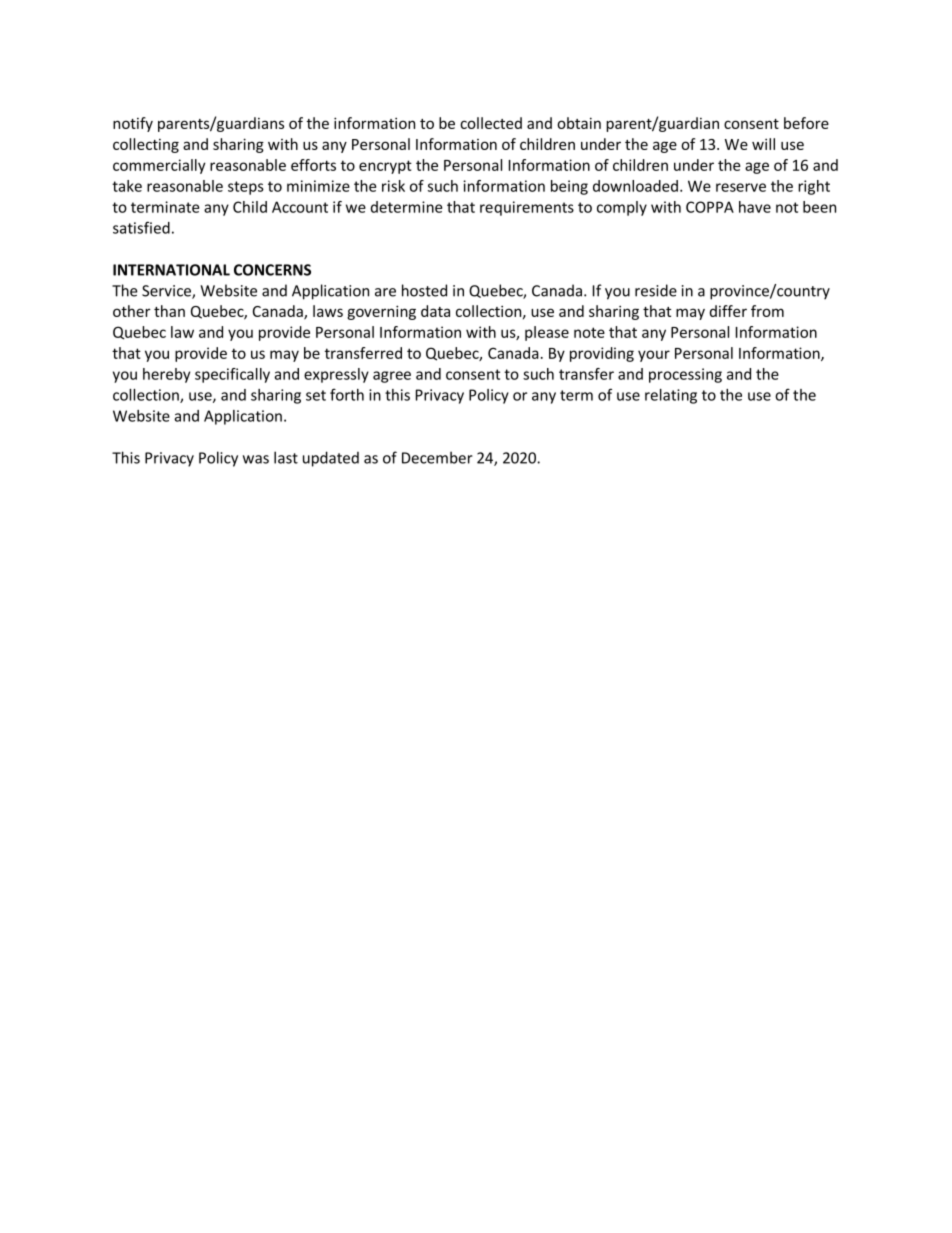  What do you see at coordinates (146, 145) in the screenshot?
I see `collecting` at bounding box center [146, 145].
